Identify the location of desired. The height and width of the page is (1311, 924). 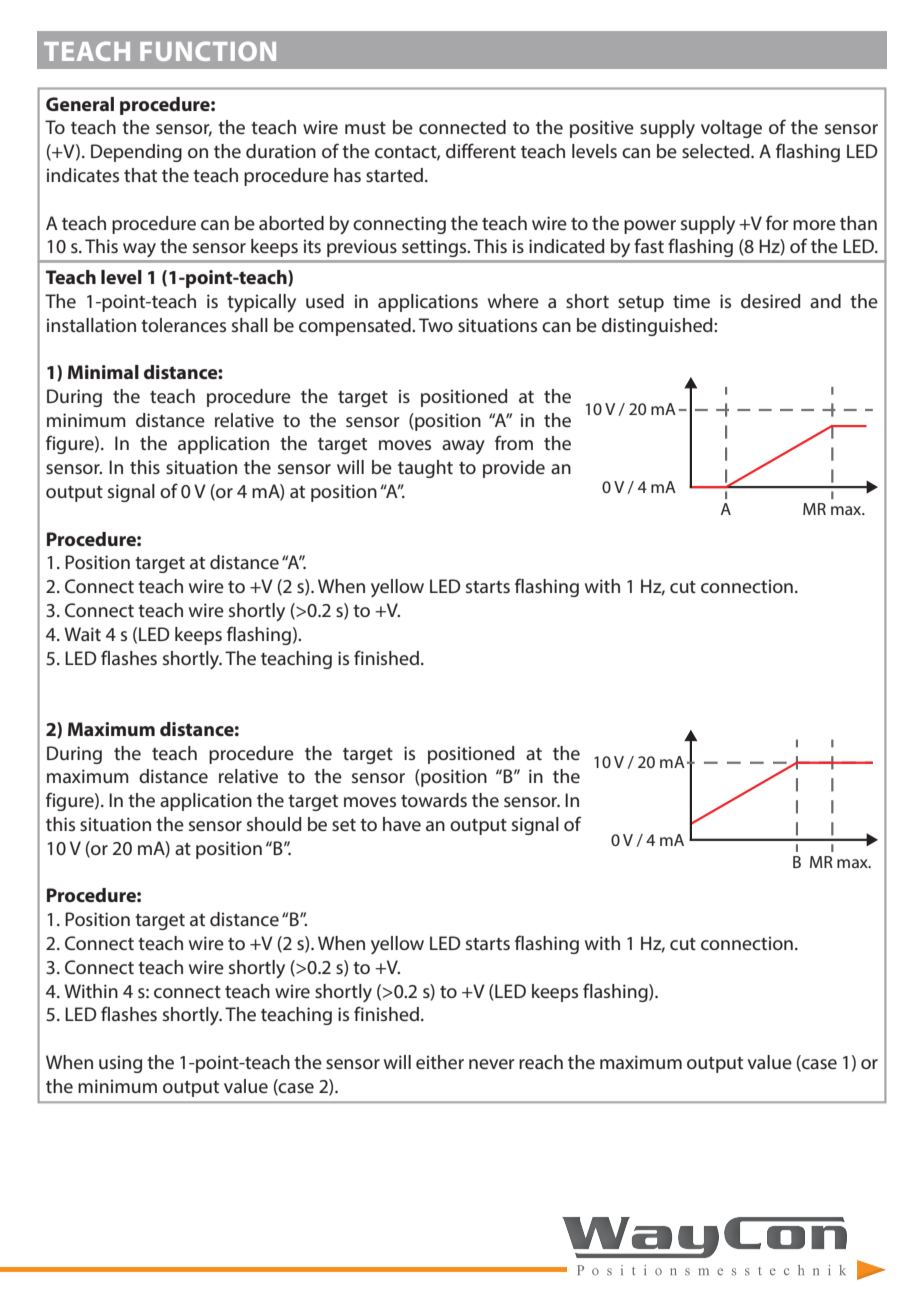
(771, 301).
